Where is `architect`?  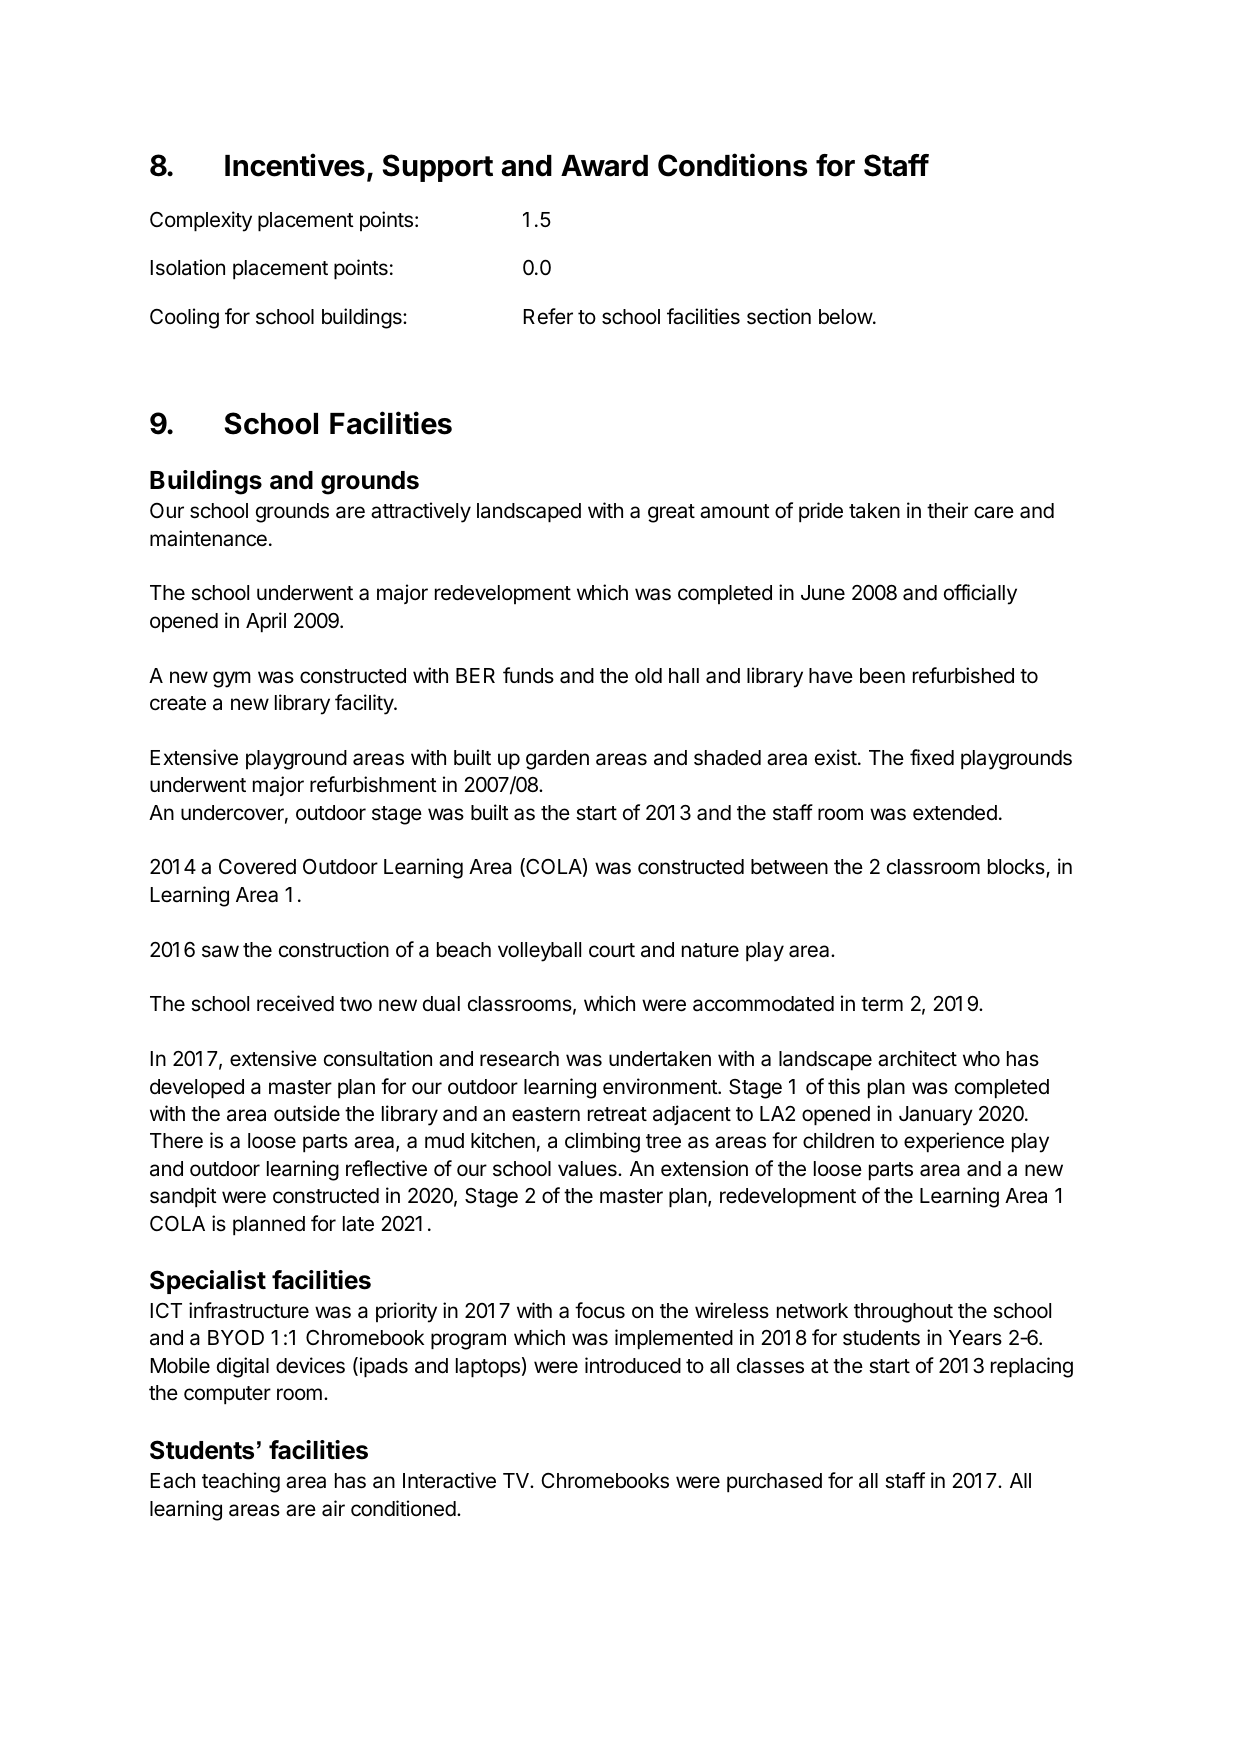 architect is located at coordinates (917, 1058).
